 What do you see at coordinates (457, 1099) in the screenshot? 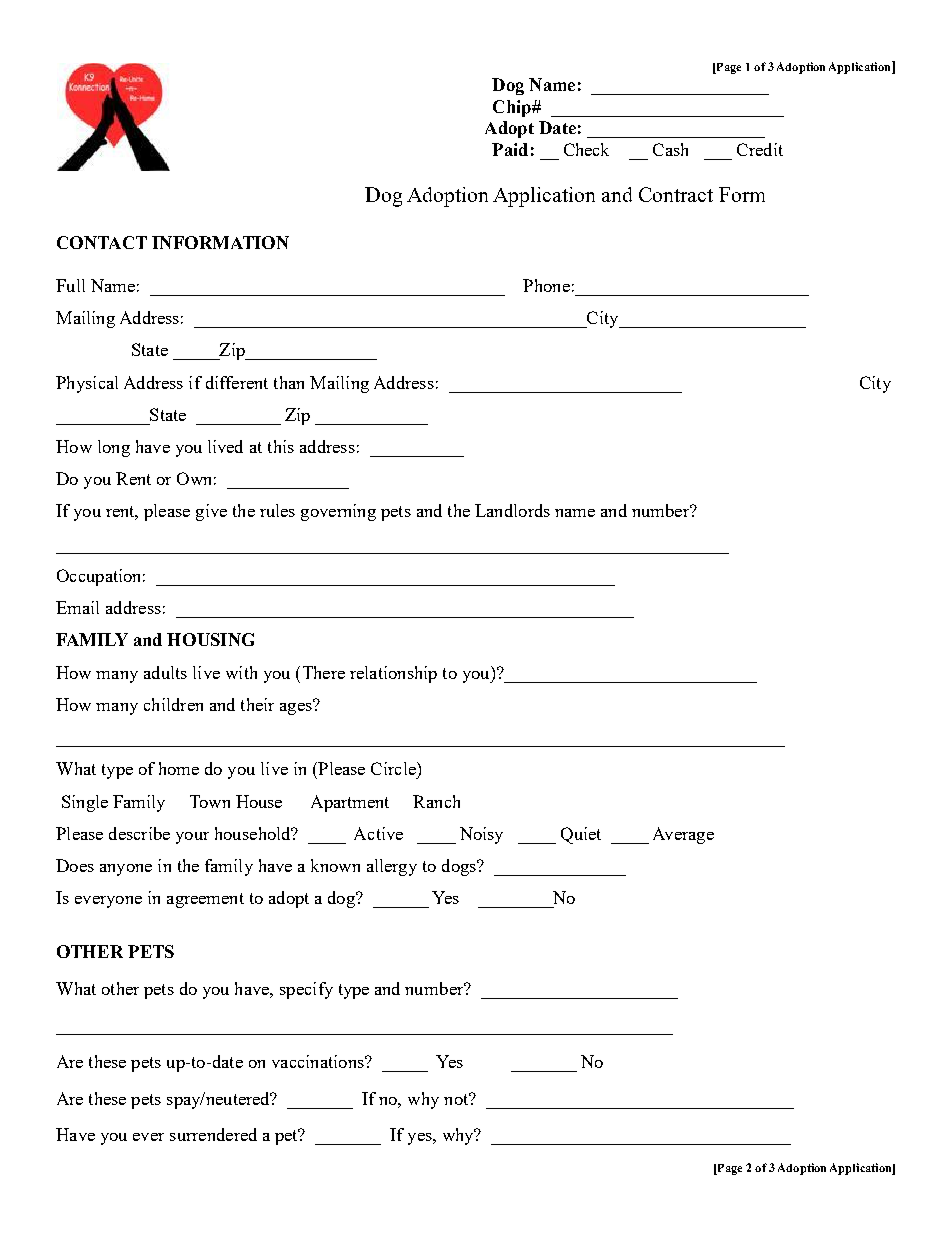
I see `not` at bounding box center [457, 1099].
